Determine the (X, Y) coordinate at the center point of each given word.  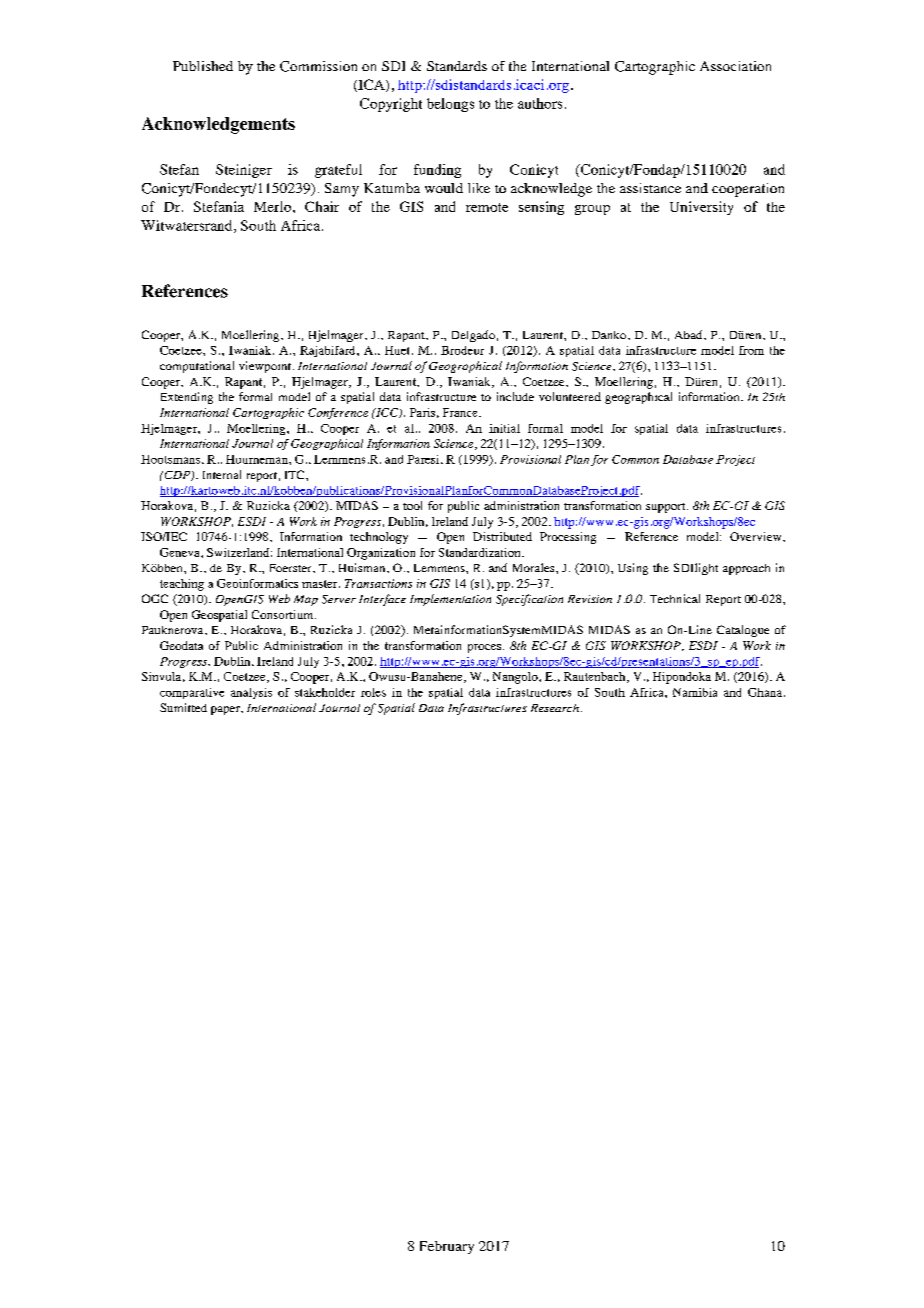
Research (555, 708)
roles (373, 692)
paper (226, 710)
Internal (222, 474)
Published (203, 66)
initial (504, 428)
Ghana (766, 692)
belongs (450, 105)
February (447, 1247)
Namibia (695, 692)
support (667, 508)
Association (735, 66)
